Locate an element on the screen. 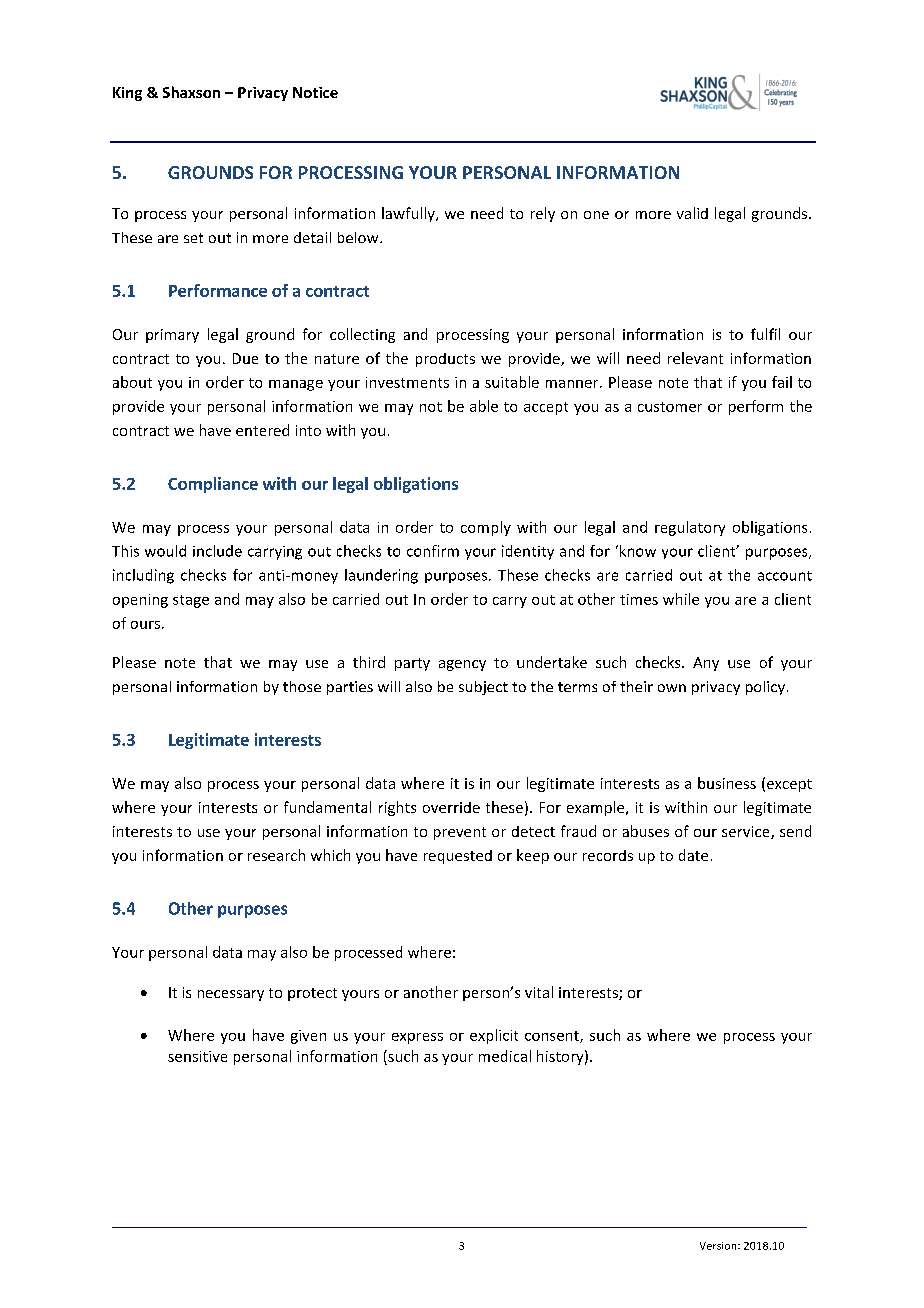 This screenshot has height=1308, width=924. explicit is located at coordinates (494, 1036).
